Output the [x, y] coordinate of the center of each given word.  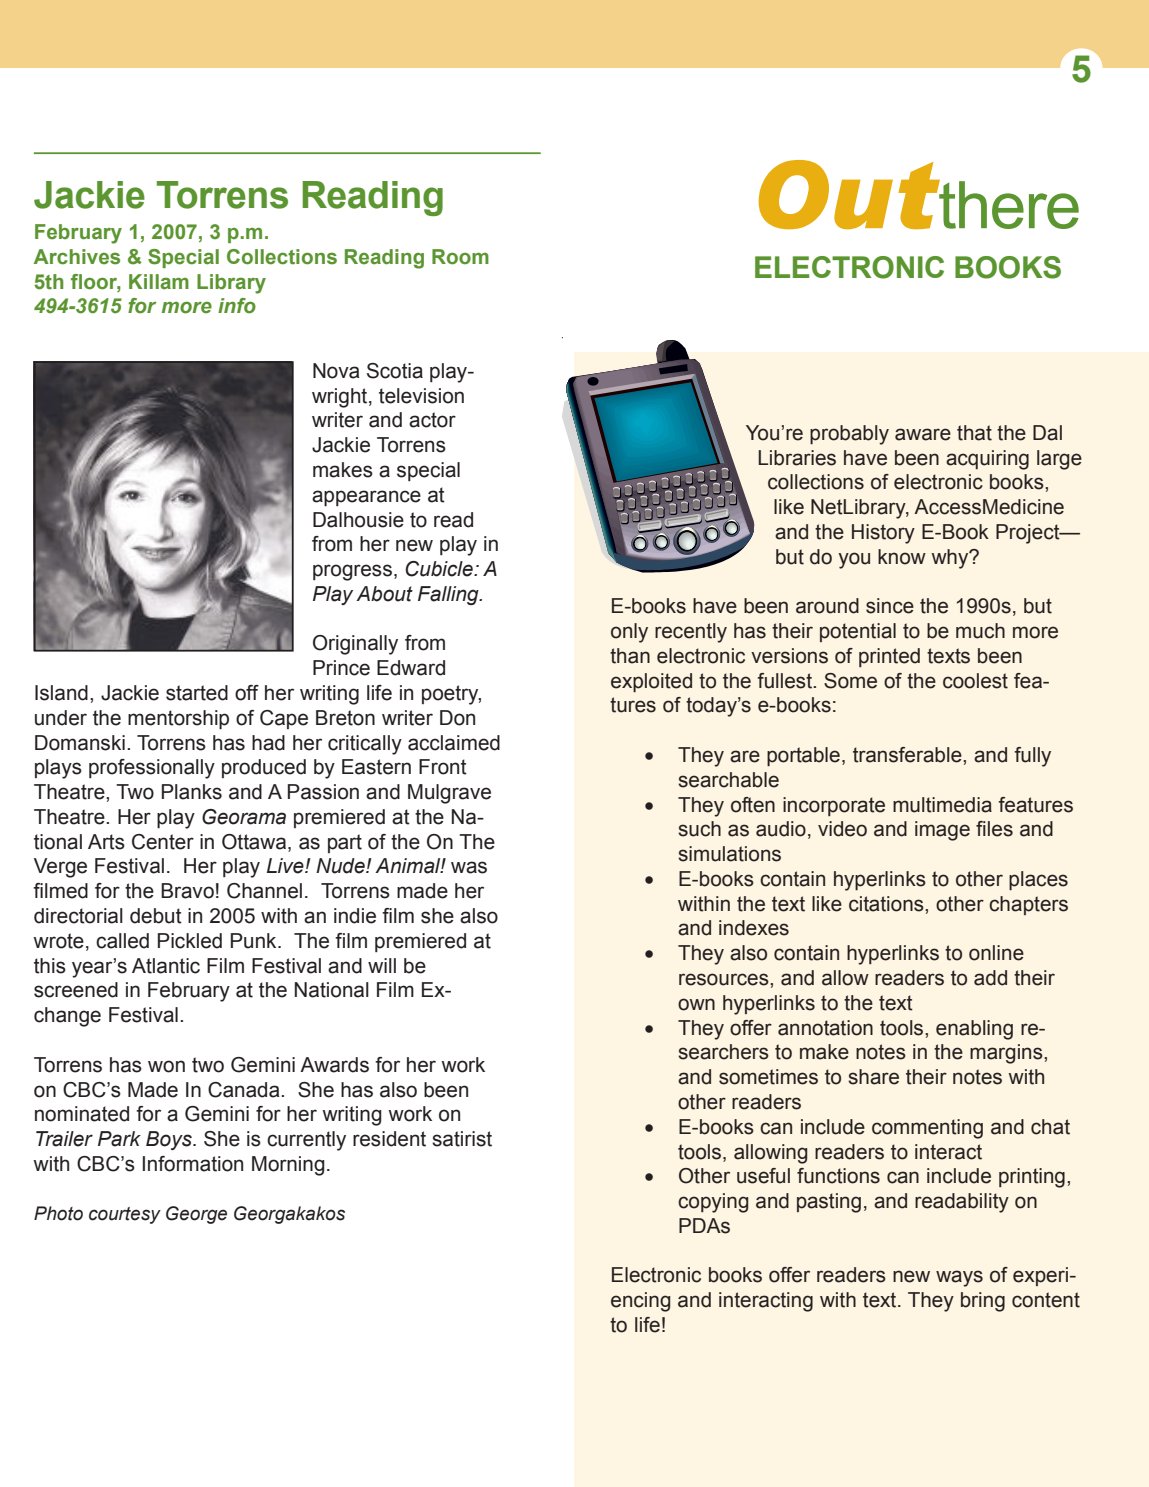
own [696, 1004]
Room [460, 257]
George [196, 1215]
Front [443, 767]
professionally [152, 769]
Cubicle [440, 569]
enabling [974, 1030]
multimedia [942, 805]
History [883, 534]
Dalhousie [358, 520]
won [166, 1066]
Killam [159, 282]
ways [959, 1278]
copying [713, 1203]
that [974, 433]
